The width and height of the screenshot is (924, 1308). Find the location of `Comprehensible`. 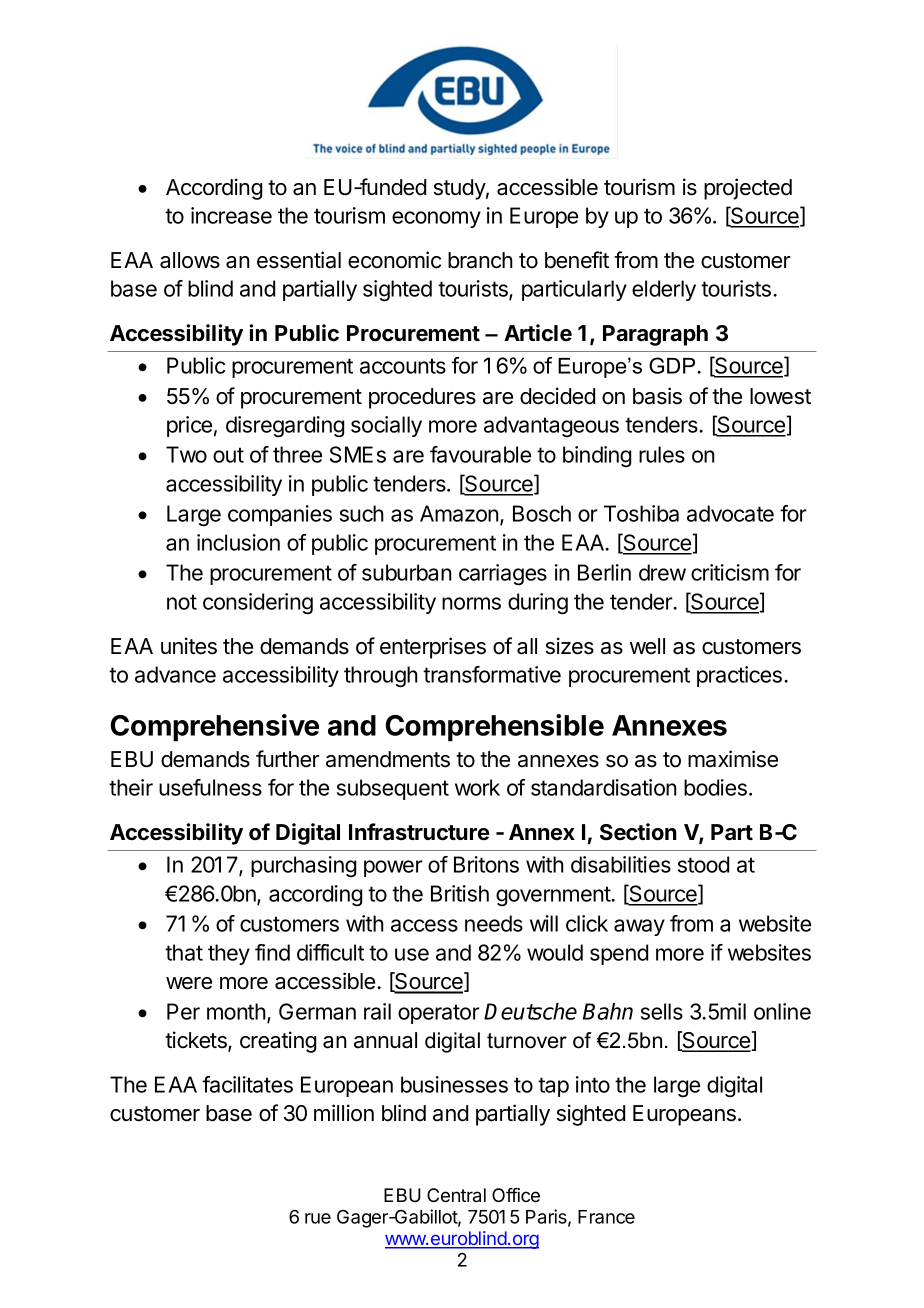

Comprehensible is located at coordinates (495, 728).
